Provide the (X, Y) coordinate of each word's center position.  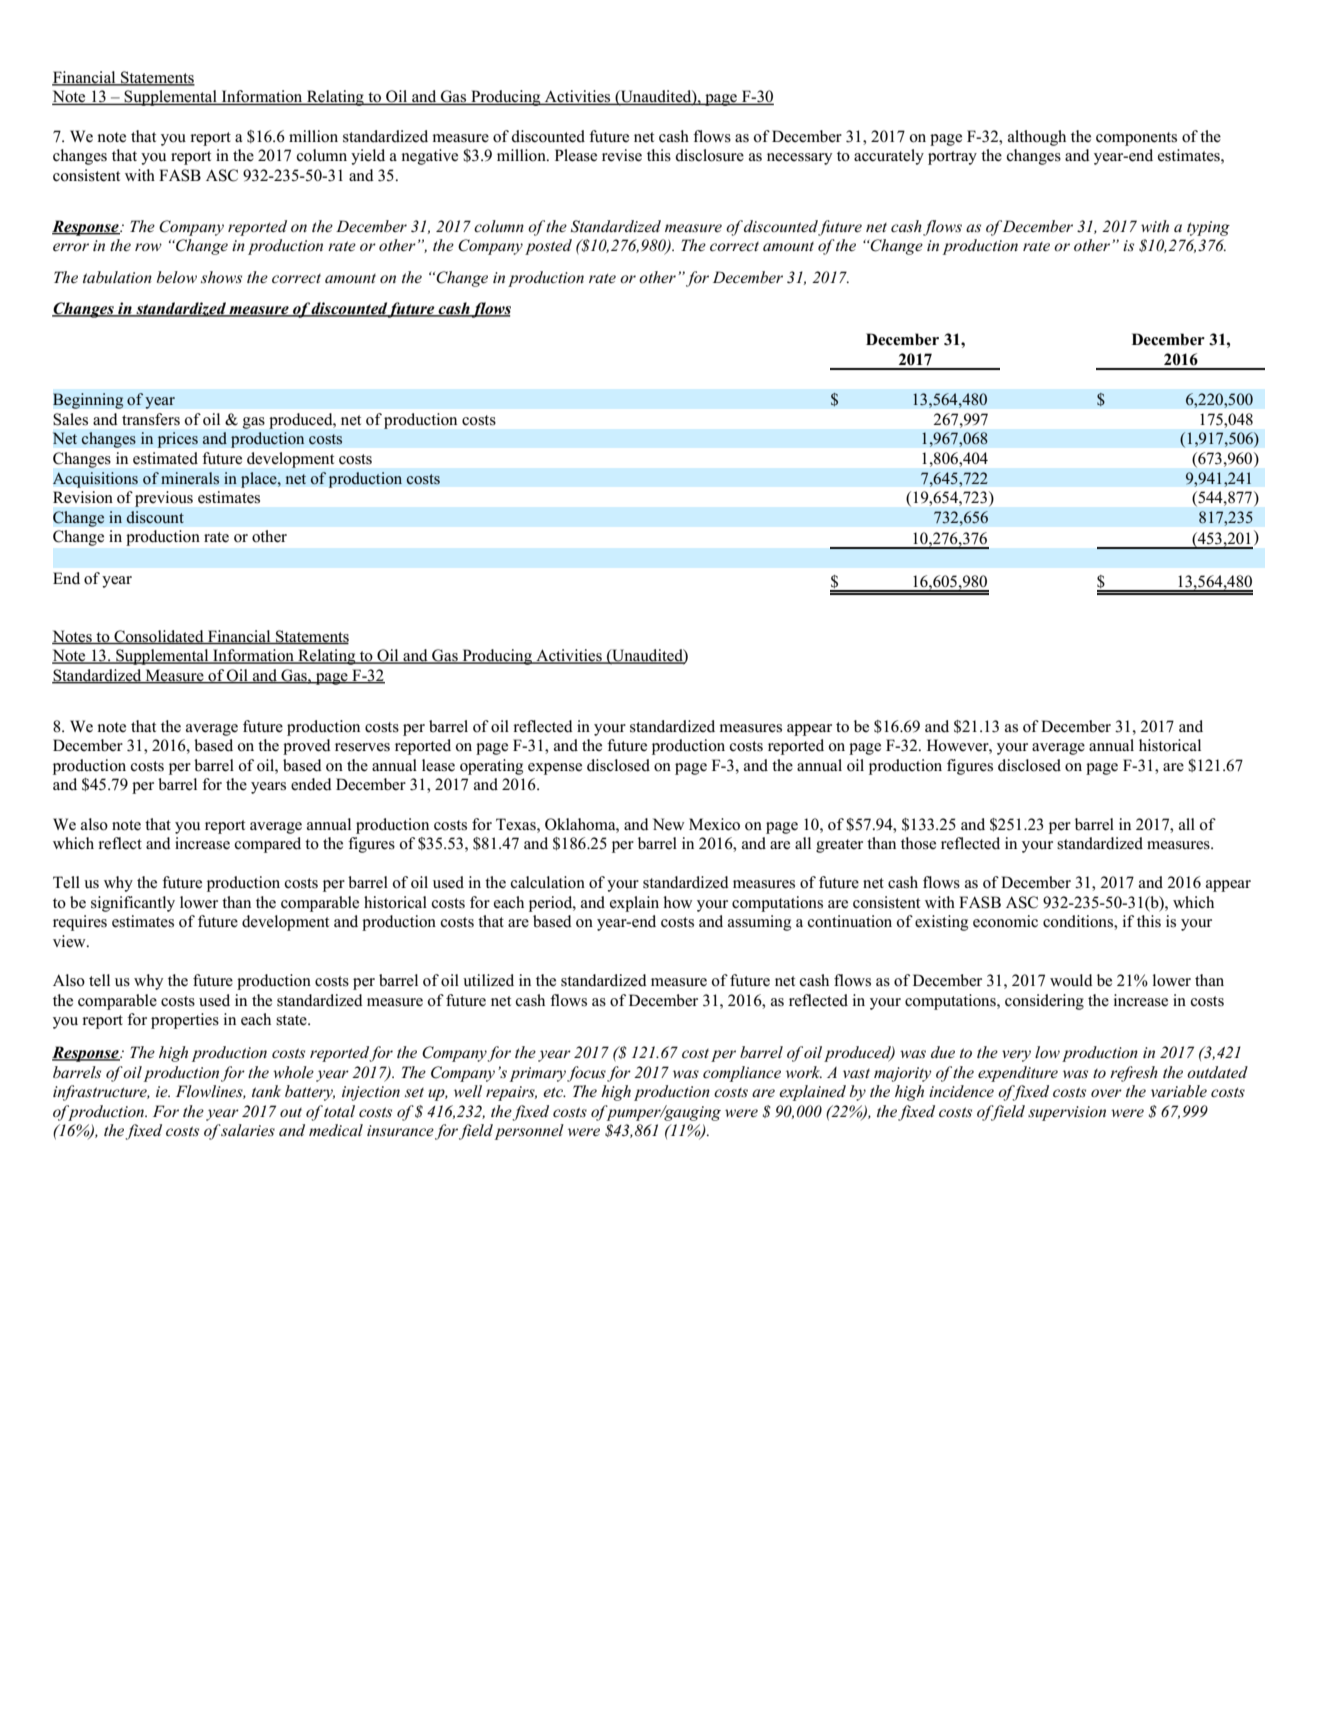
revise (622, 155)
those (918, 843)
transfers (151, 419)
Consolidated (159, 637)
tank (266, 1091)
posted (548, 247)
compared (268, 845)
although (1037, 138)
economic (1005, 921)
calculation (548, 882)
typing (1208, 228)
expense (555, 769)
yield (368, 157)
